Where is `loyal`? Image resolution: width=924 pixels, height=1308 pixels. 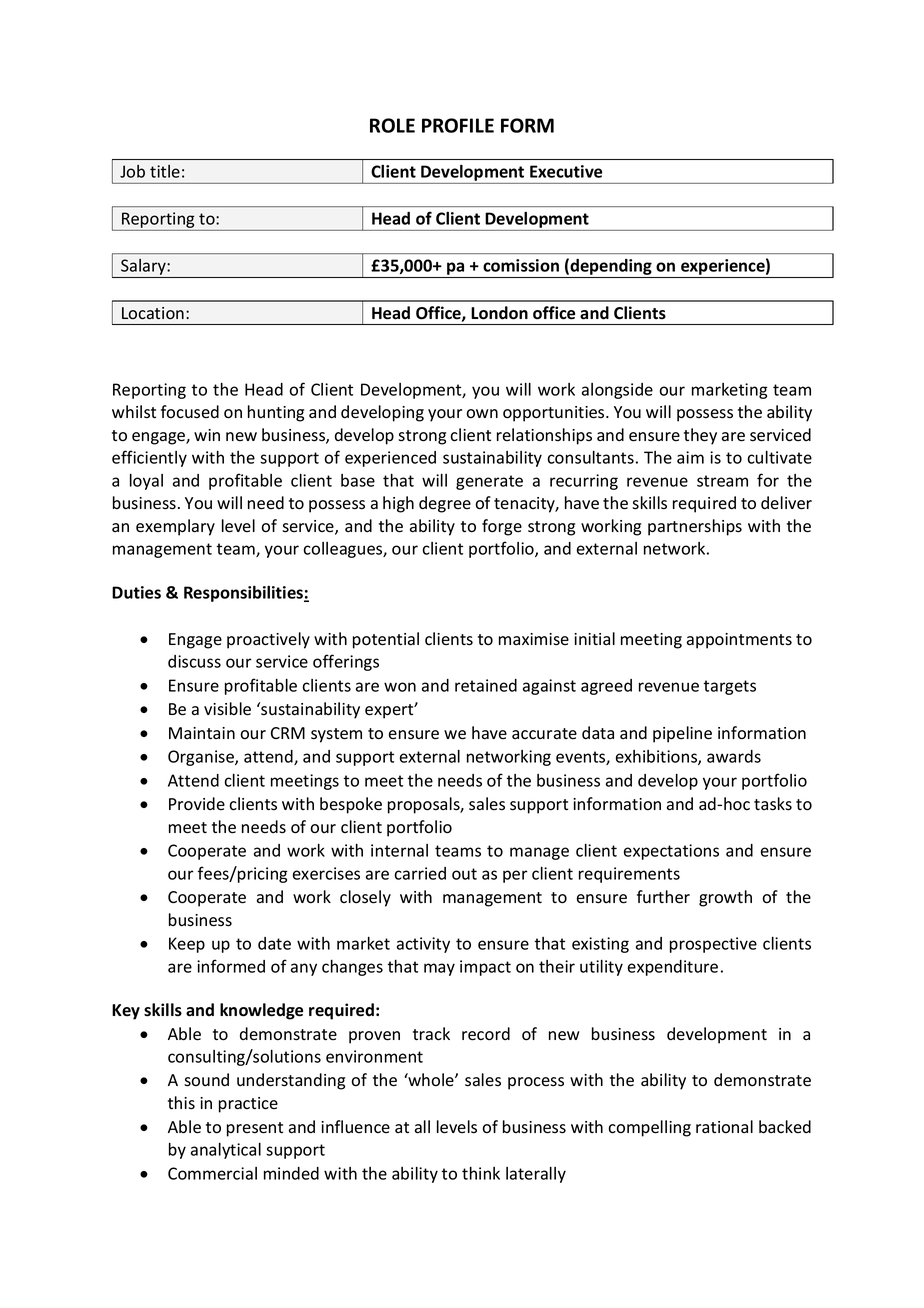
loyal is located at coordinates (146, 482).
